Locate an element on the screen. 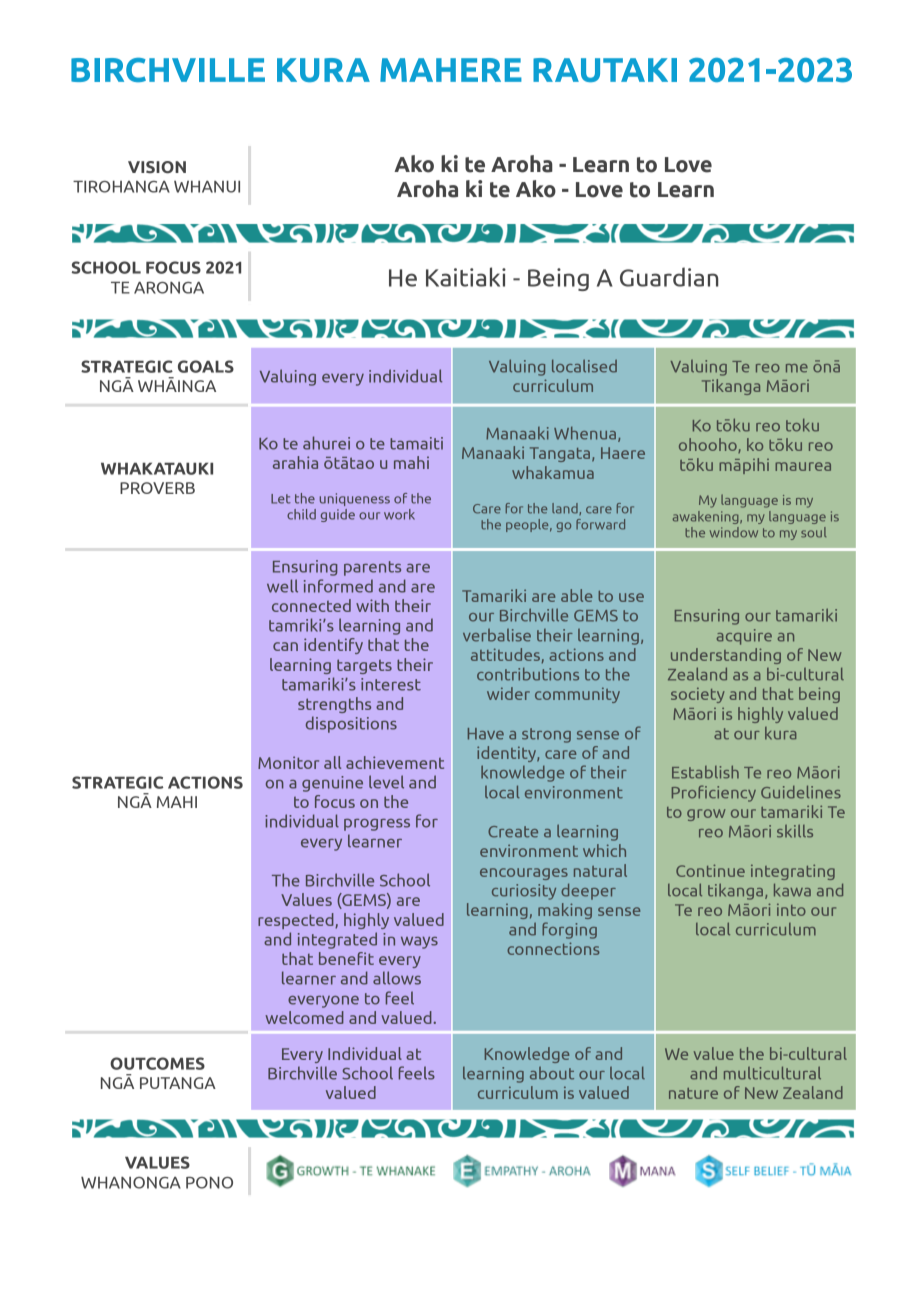  VISION is located at coordinates (157, 167).
